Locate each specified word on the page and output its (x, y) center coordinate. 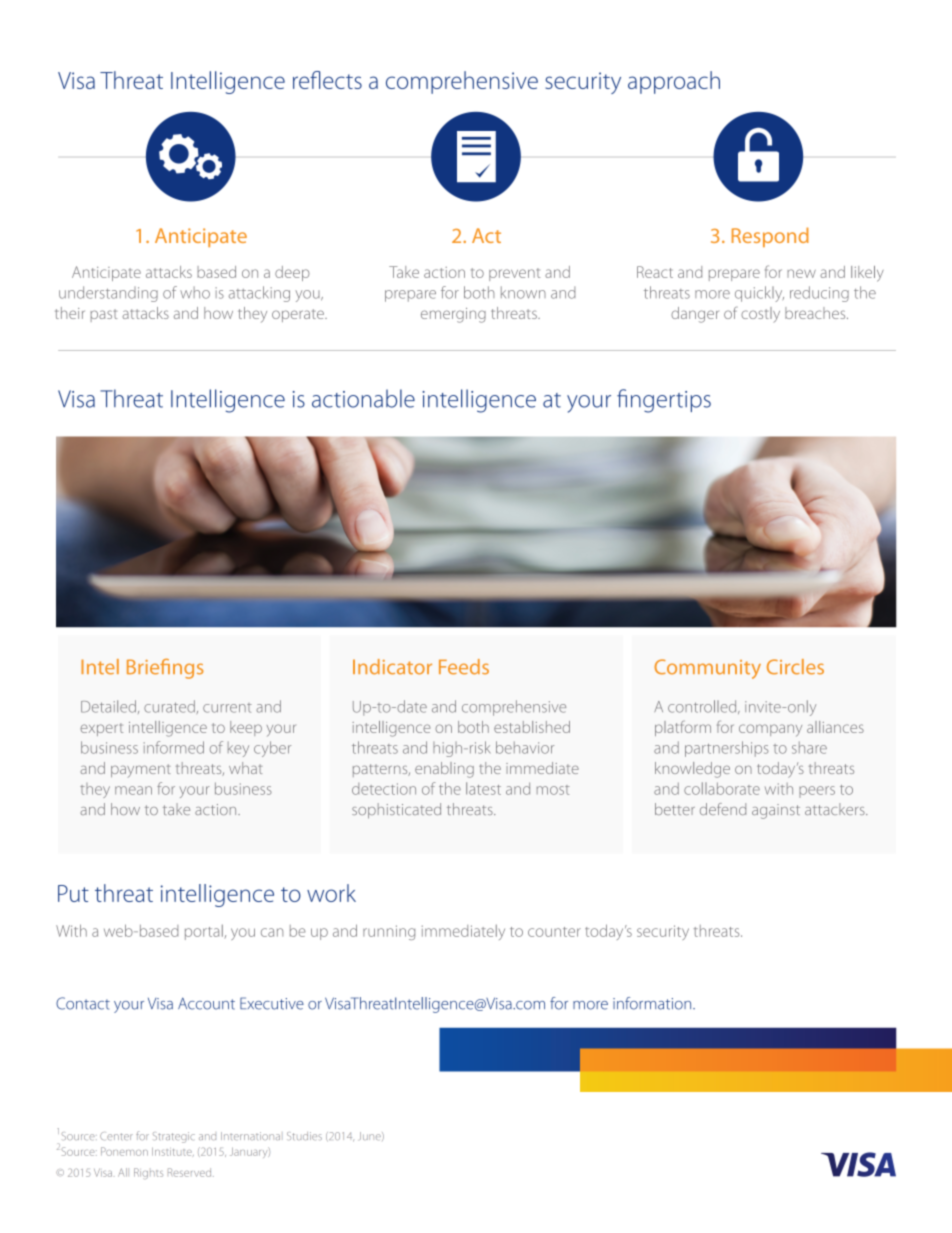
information (653, 1003)
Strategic (174, 1137)
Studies (304, 1136)
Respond (770, 237)
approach (674, 82)
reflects (327, 80)
